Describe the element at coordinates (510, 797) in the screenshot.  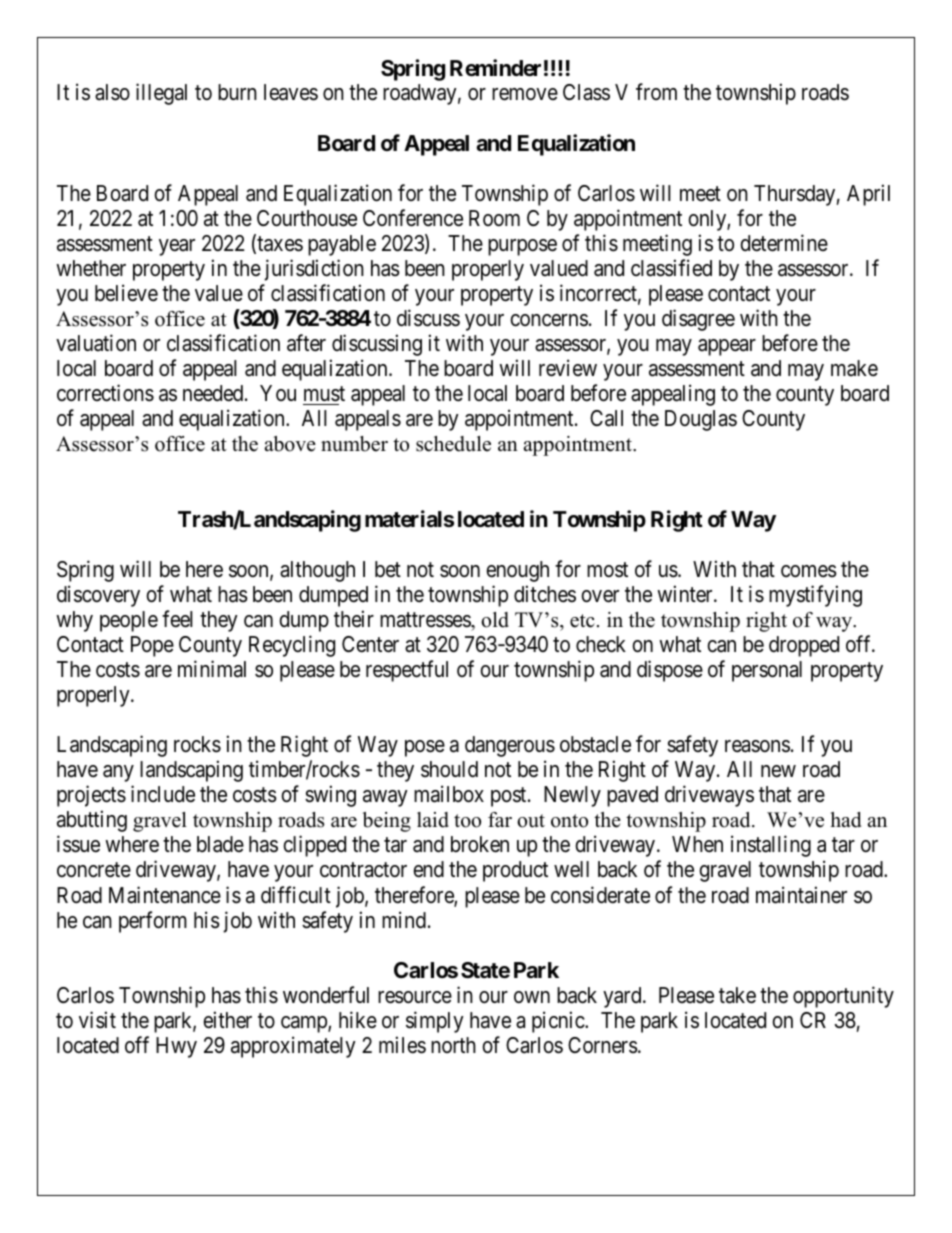
I see `post` at that location.
